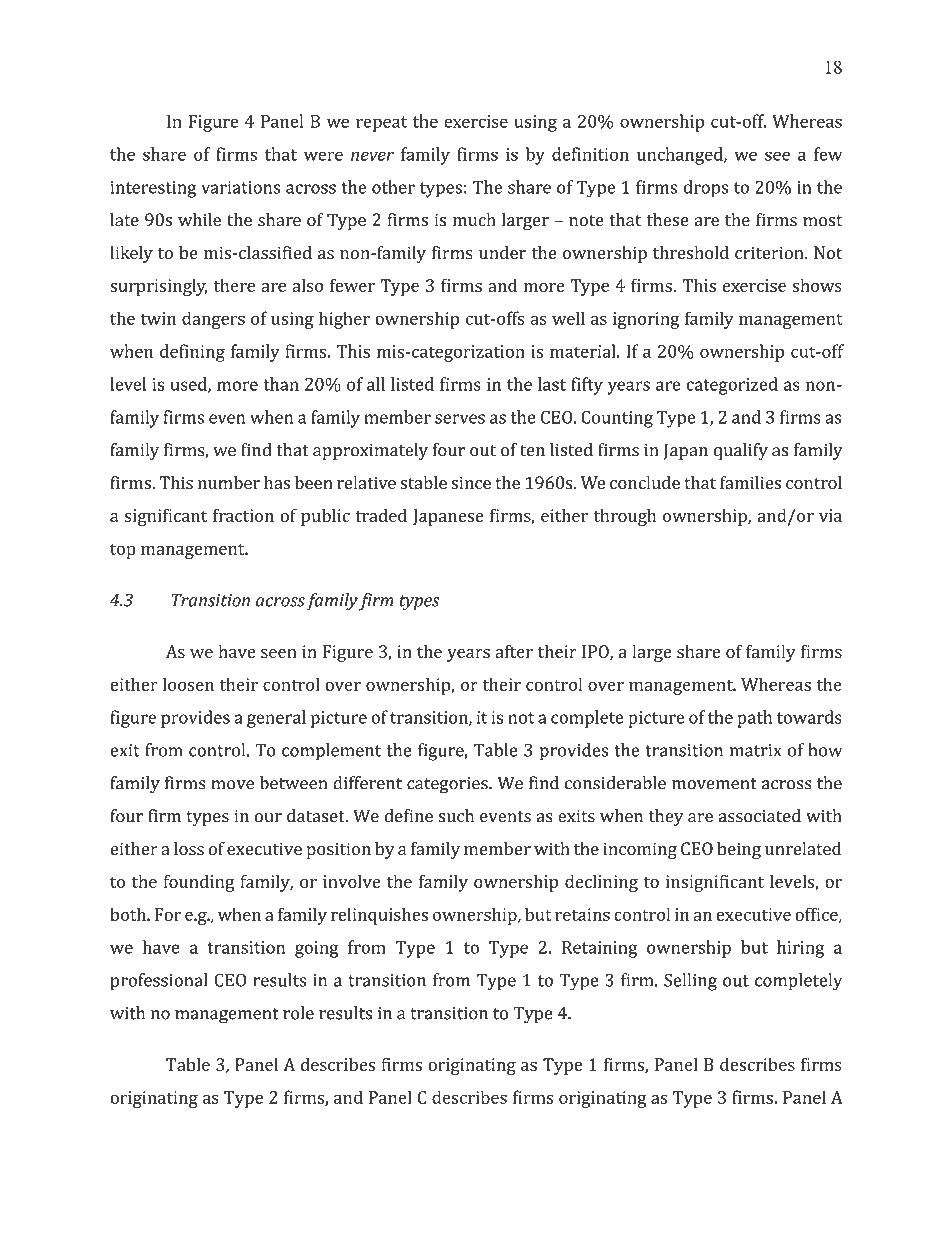 Image resolution: width=952 pixels, height=1233 pixels. What do you see at coordinates (599, 949) in the document?
I see `Retaining` at bounding box center [599, 949].
